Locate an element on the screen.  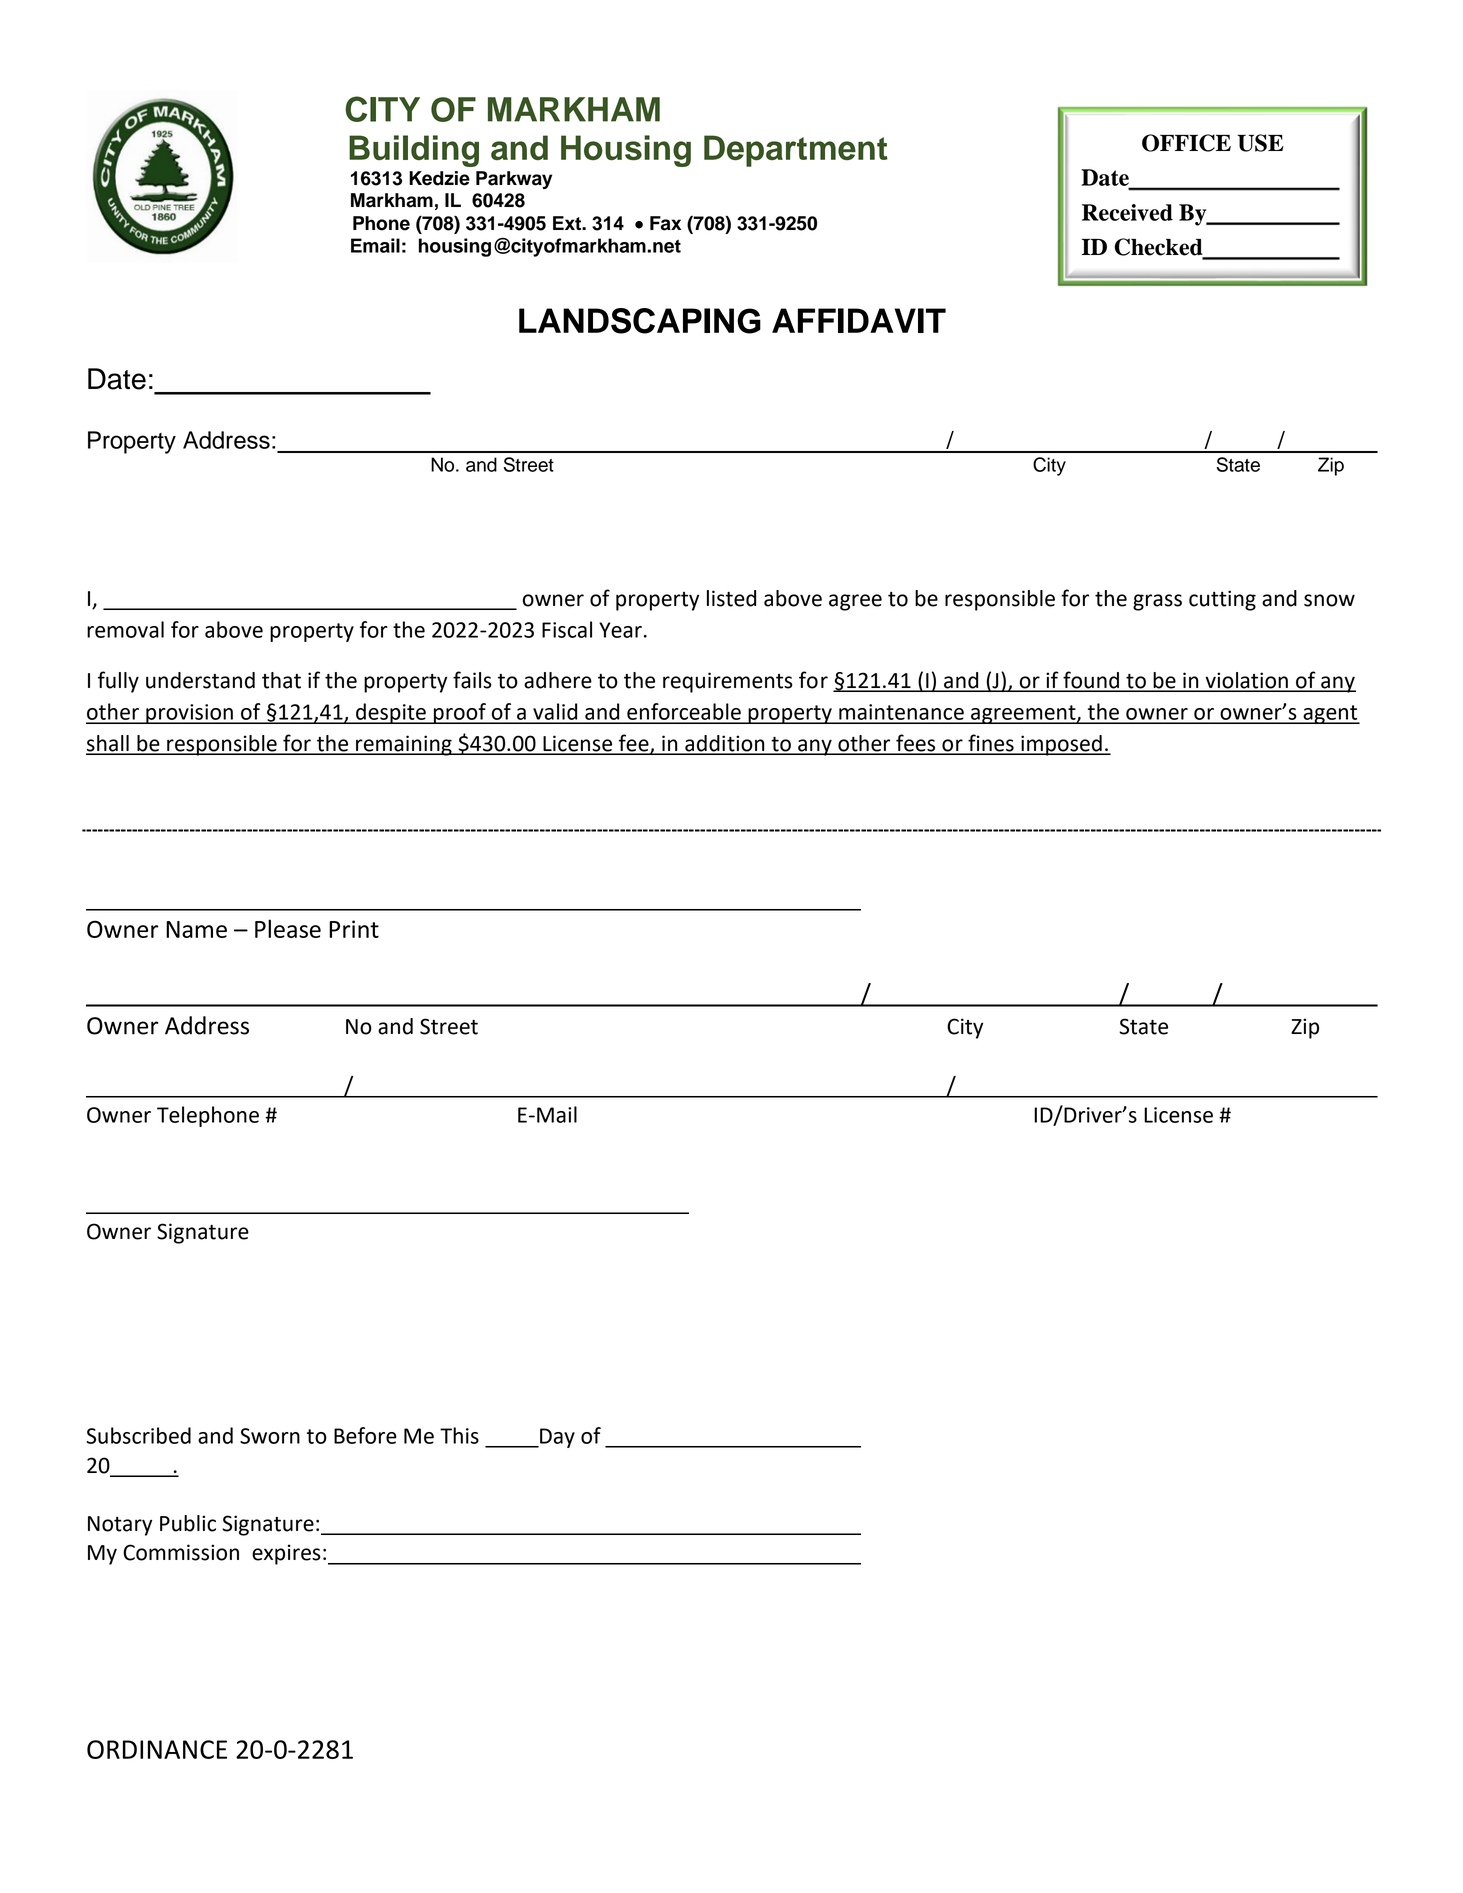
ORDINANCE is located at coordinates (157, 1749).
